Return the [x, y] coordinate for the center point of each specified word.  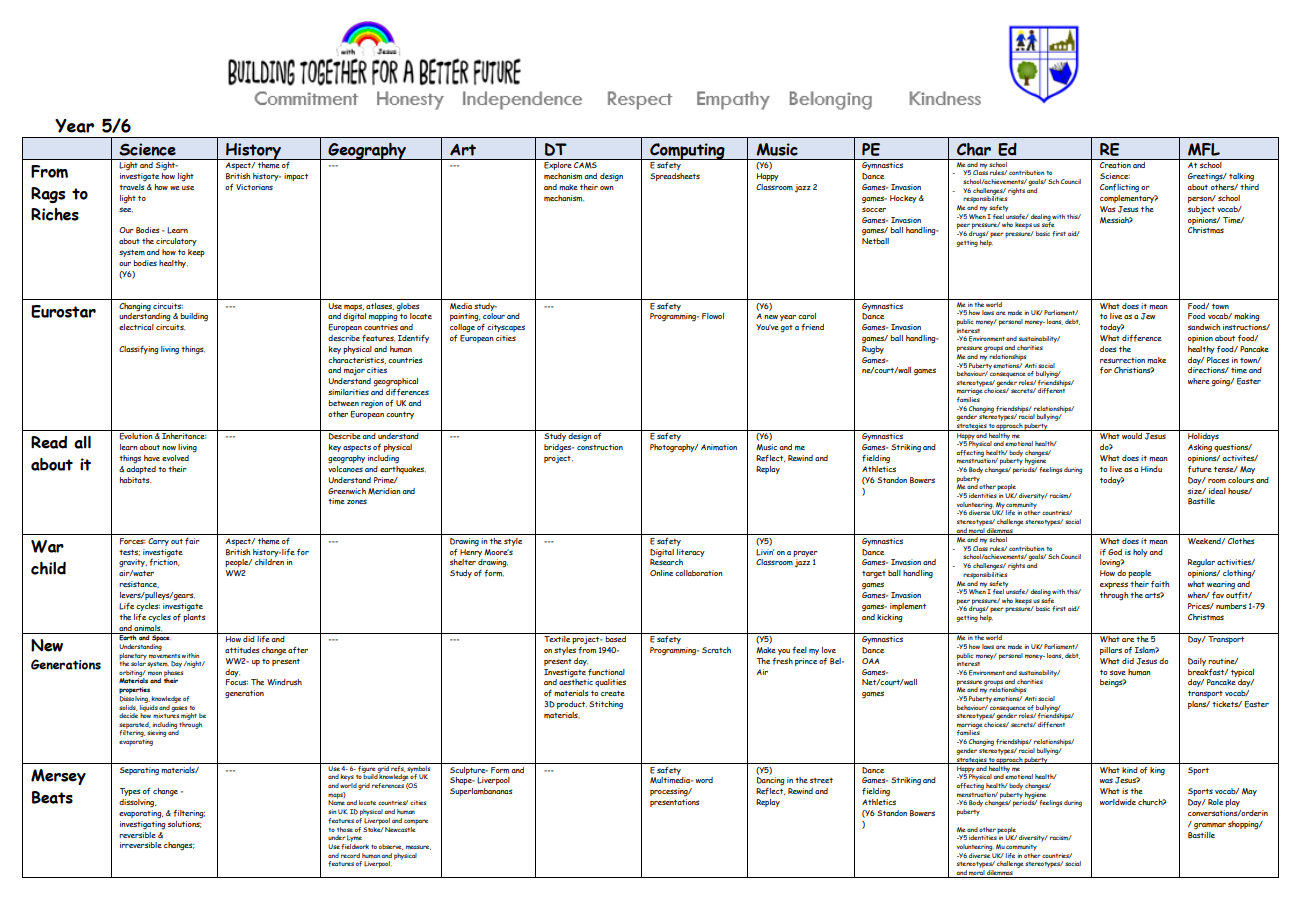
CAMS [585, 165]
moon [155, 673]
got [786, 329]
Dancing [771, 781]
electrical [136, 327]
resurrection [1122, 360]
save [1118, 672]
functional [606, 672]
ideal [1217, 491]
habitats [135, 480]
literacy [691, 553]
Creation [1115, 165]
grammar [1210, 826]
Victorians [254, 187]
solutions [185, 823]
